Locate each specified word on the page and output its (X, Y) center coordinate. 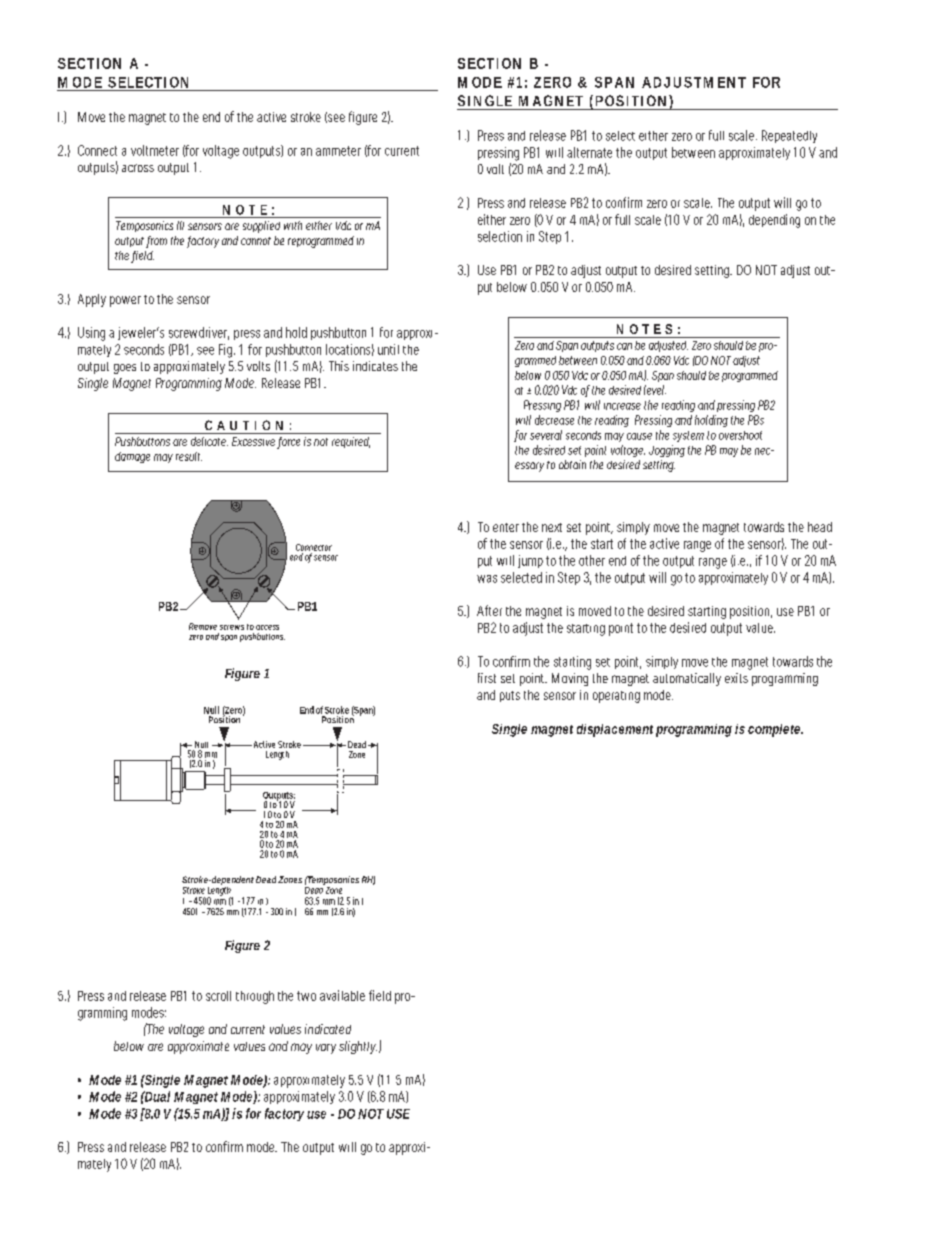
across (138, 168)
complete (775, 730)
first (487, 678)
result (189, 456)
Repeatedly (789, 136)
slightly (359, 1047)
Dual (156, 1096)
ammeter (338, 151)
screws (232, 627)
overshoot (740, 435)
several (546, 435)
